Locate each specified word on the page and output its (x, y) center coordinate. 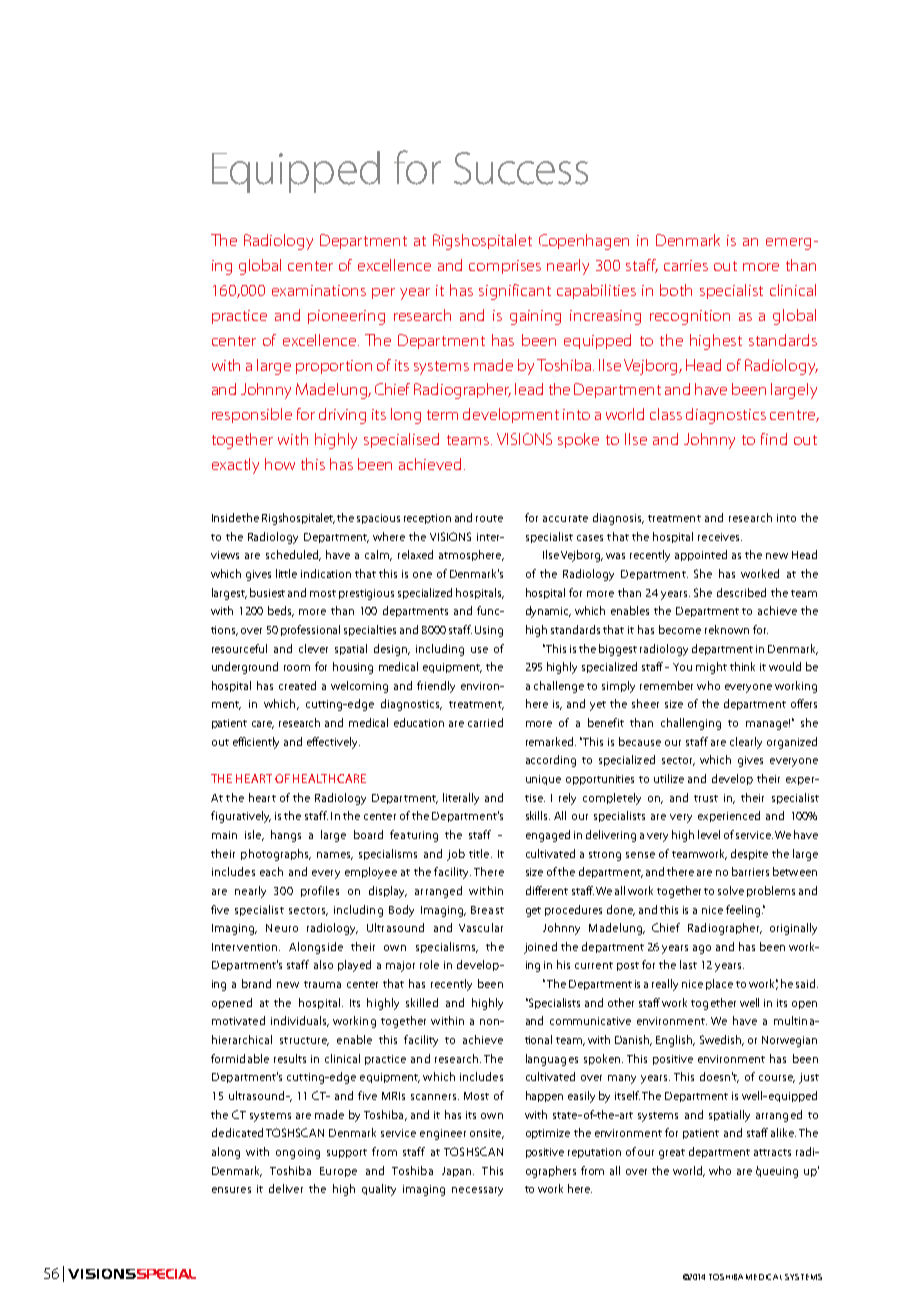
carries (686, 265)
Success (521, 168)
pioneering (346, 317)
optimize (548, 1134)
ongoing (298, 1153)
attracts (772, 1152)
